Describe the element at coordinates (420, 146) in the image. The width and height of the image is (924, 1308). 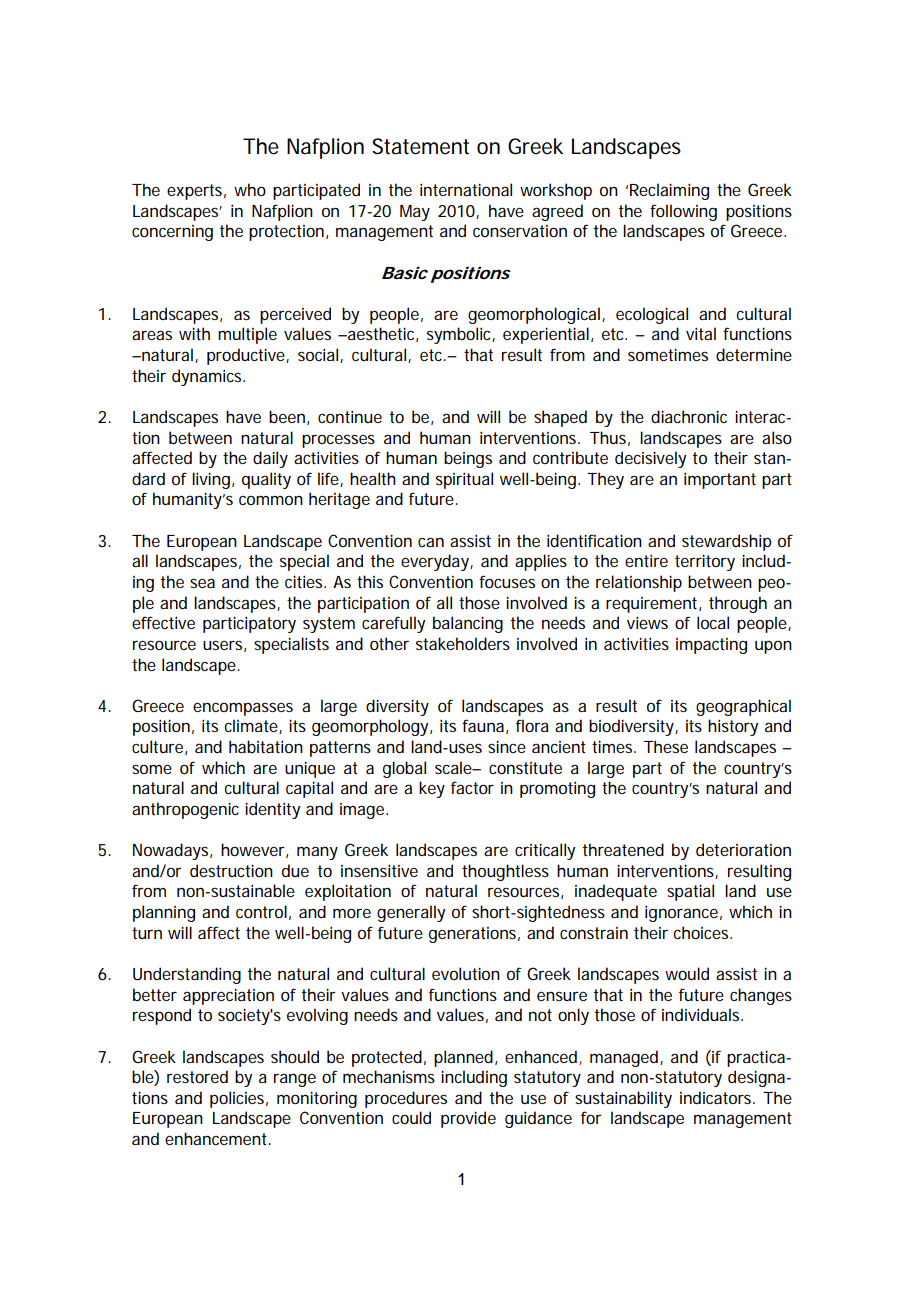
I see `Statement` at that location.
